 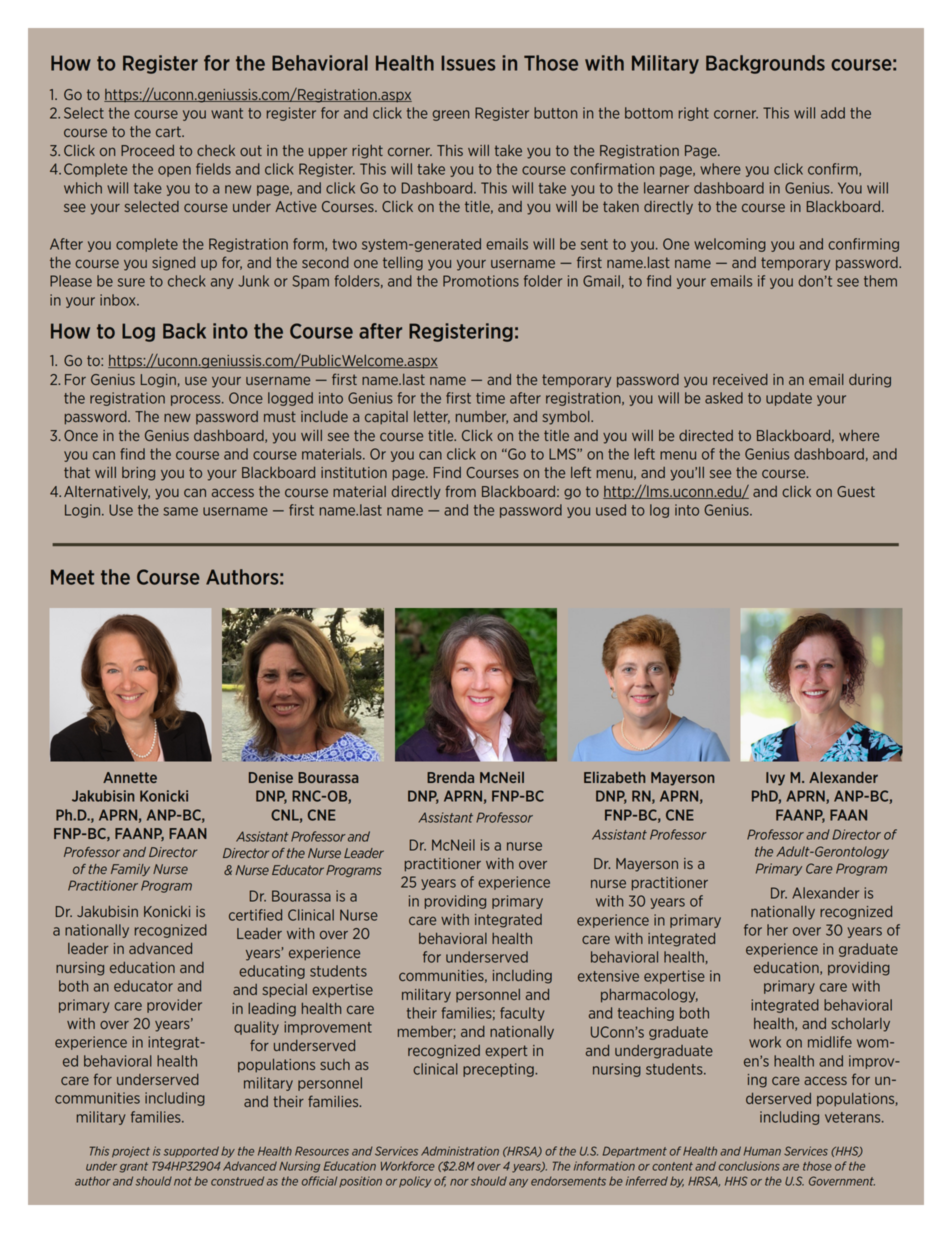 What do you see at coordinates (191, 1151) in the page?
I see `supported` at bounding box center [191, 1151].
